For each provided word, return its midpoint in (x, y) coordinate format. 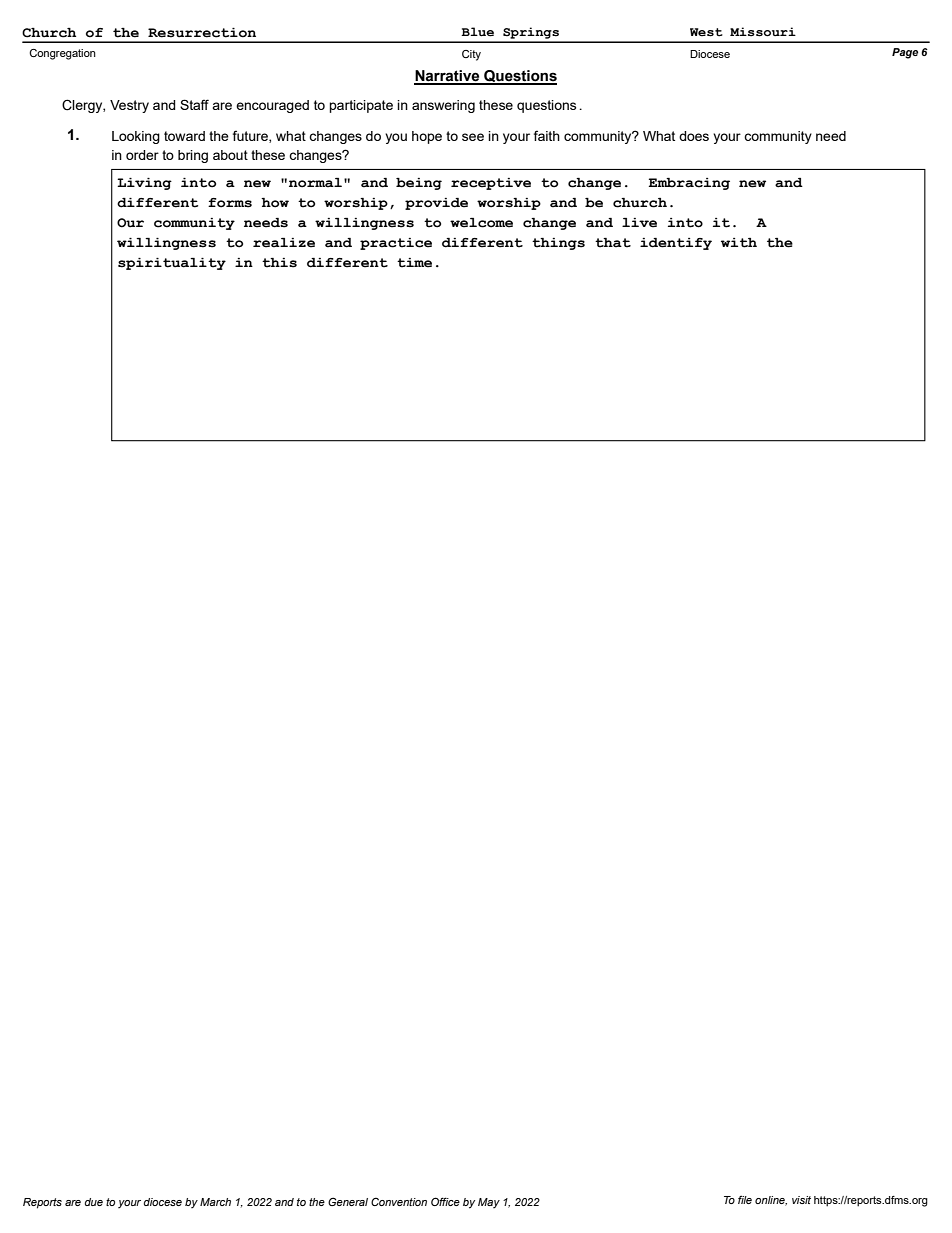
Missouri (763, 32)
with (739, 243)
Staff (194, 104)
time (414, 263)
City (471, 55)
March (215, 1202)
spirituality (172, 264)
